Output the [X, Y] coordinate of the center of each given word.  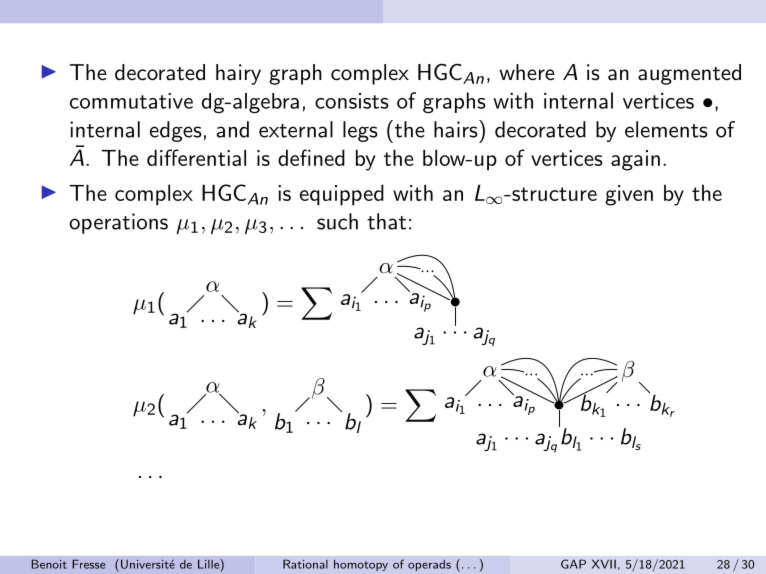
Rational [305, 564]
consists [352, 101]
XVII [604, 564]
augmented [689, 74]
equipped [342, 195]
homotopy [361, 565]
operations [118, 223]
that [386, 221]
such [337, 221]
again [635, 160]
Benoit [49, 564]
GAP [573, 564]
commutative [131, 101]
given [629, 195]
